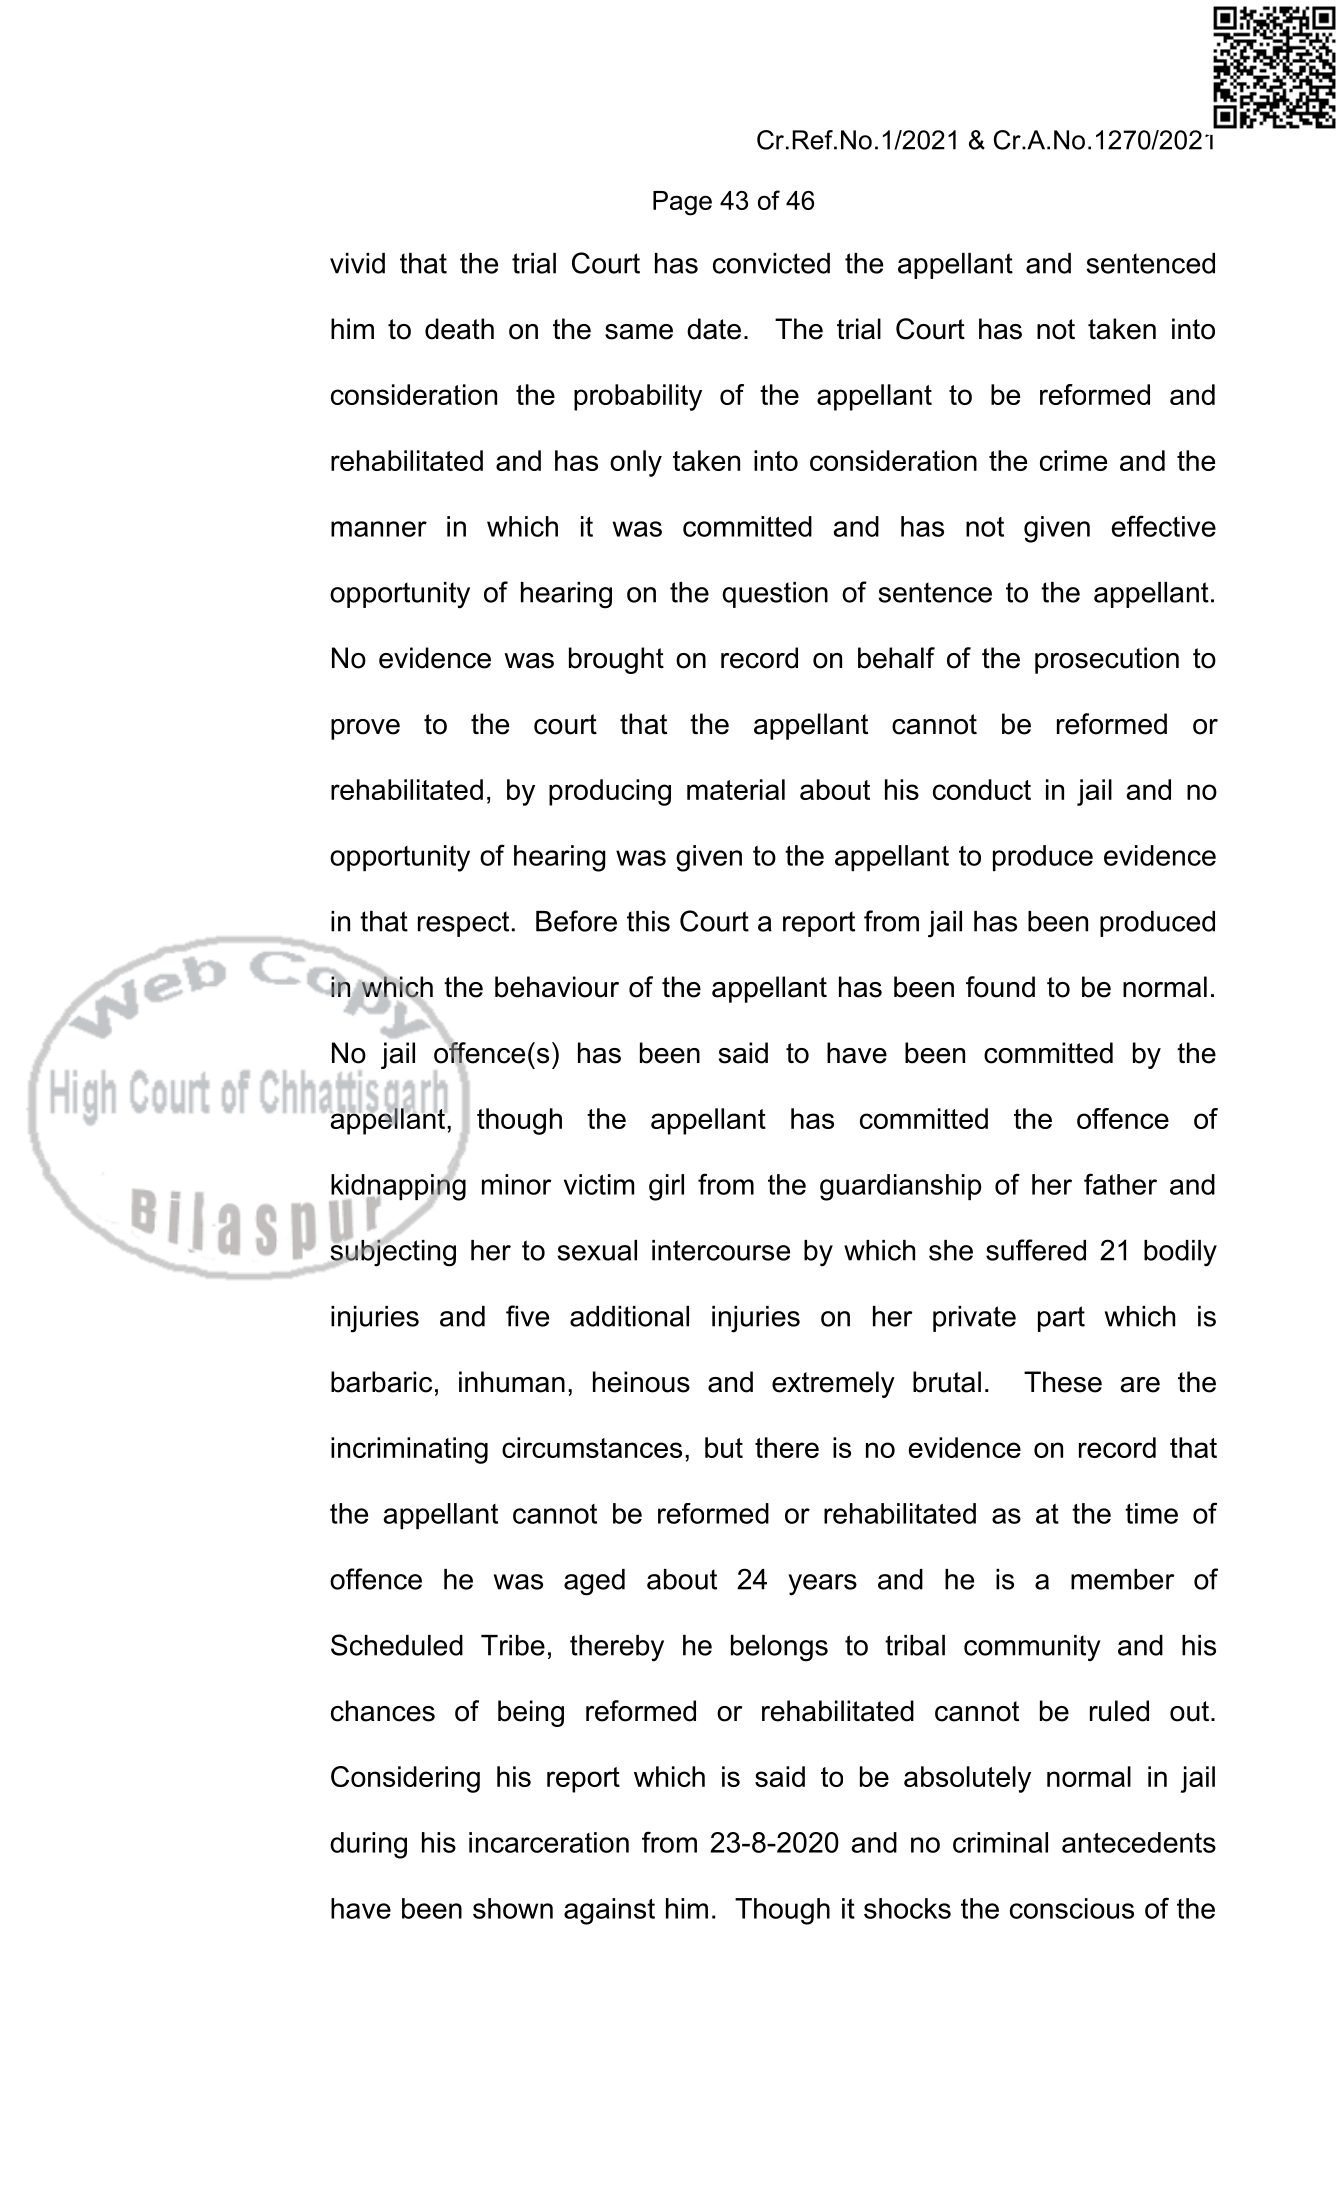 This screenshot has height=2211, width=1342. Describe the element at coordinates (409, 1450) in the screenshot. I see `incriminating` at that location.
